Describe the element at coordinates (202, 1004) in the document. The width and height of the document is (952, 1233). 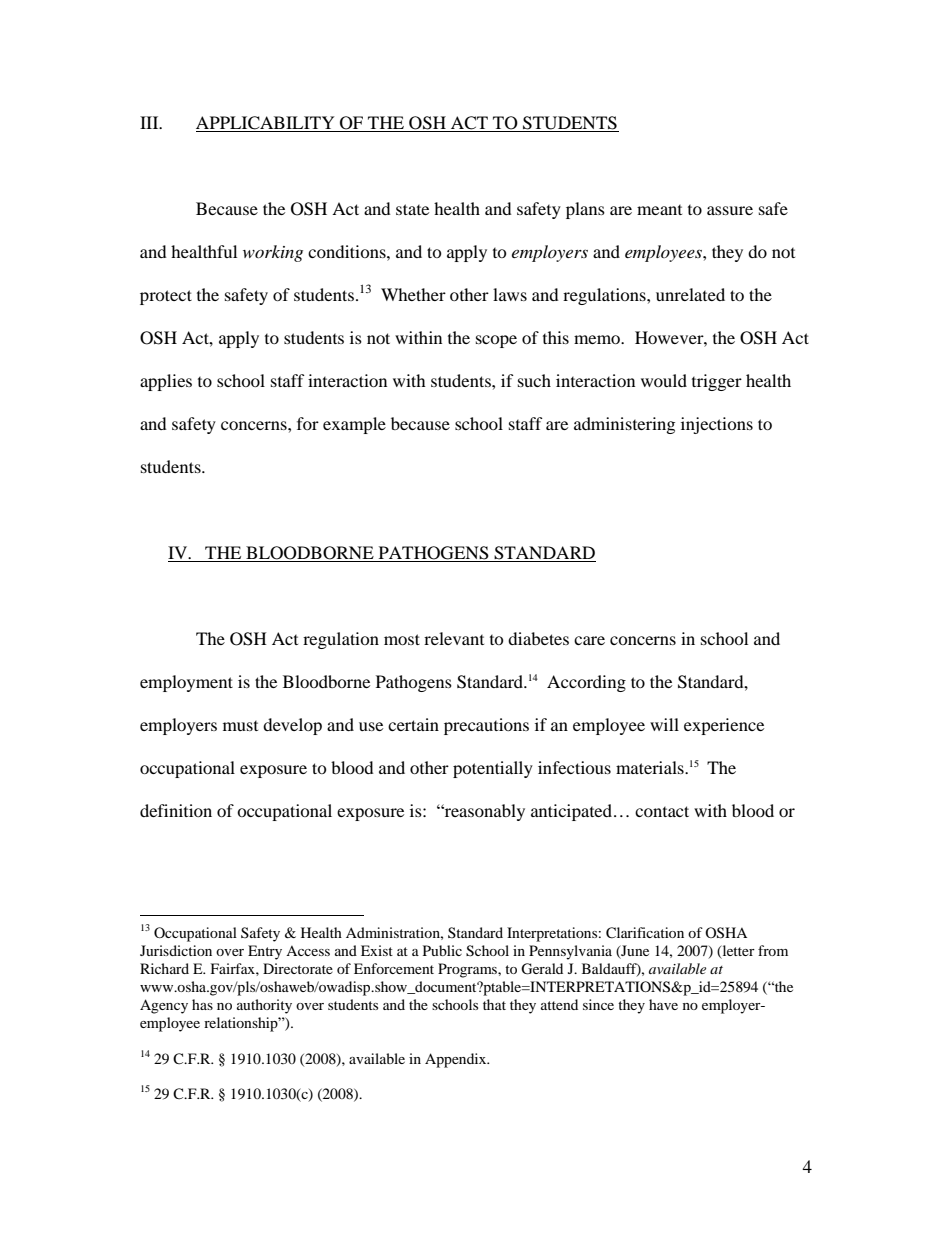
I see `has` at that location.
